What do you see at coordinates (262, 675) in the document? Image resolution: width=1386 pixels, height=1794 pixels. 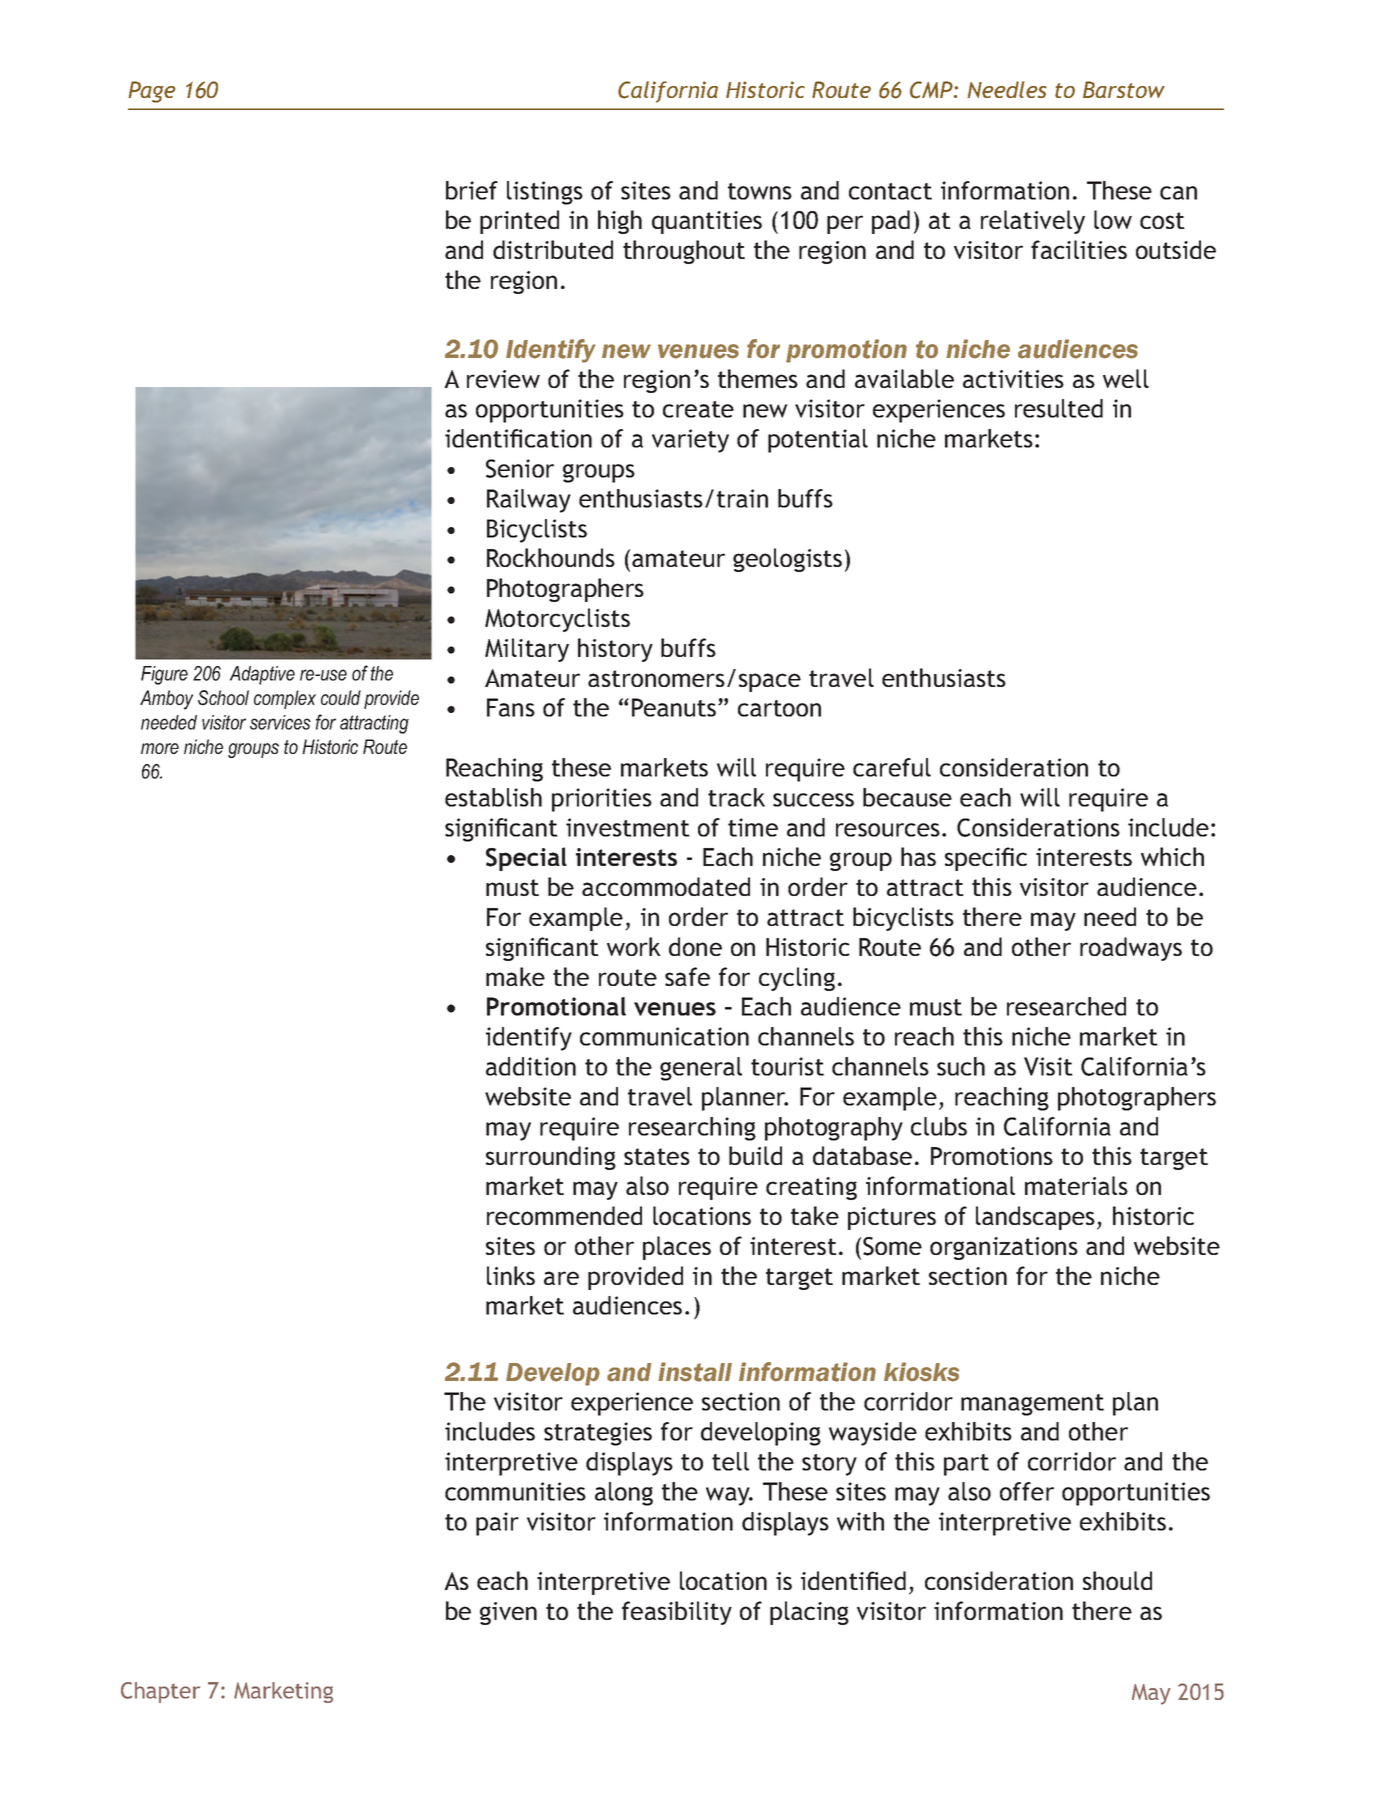 I see `Adaptive` at bounding box center [262, 675].
